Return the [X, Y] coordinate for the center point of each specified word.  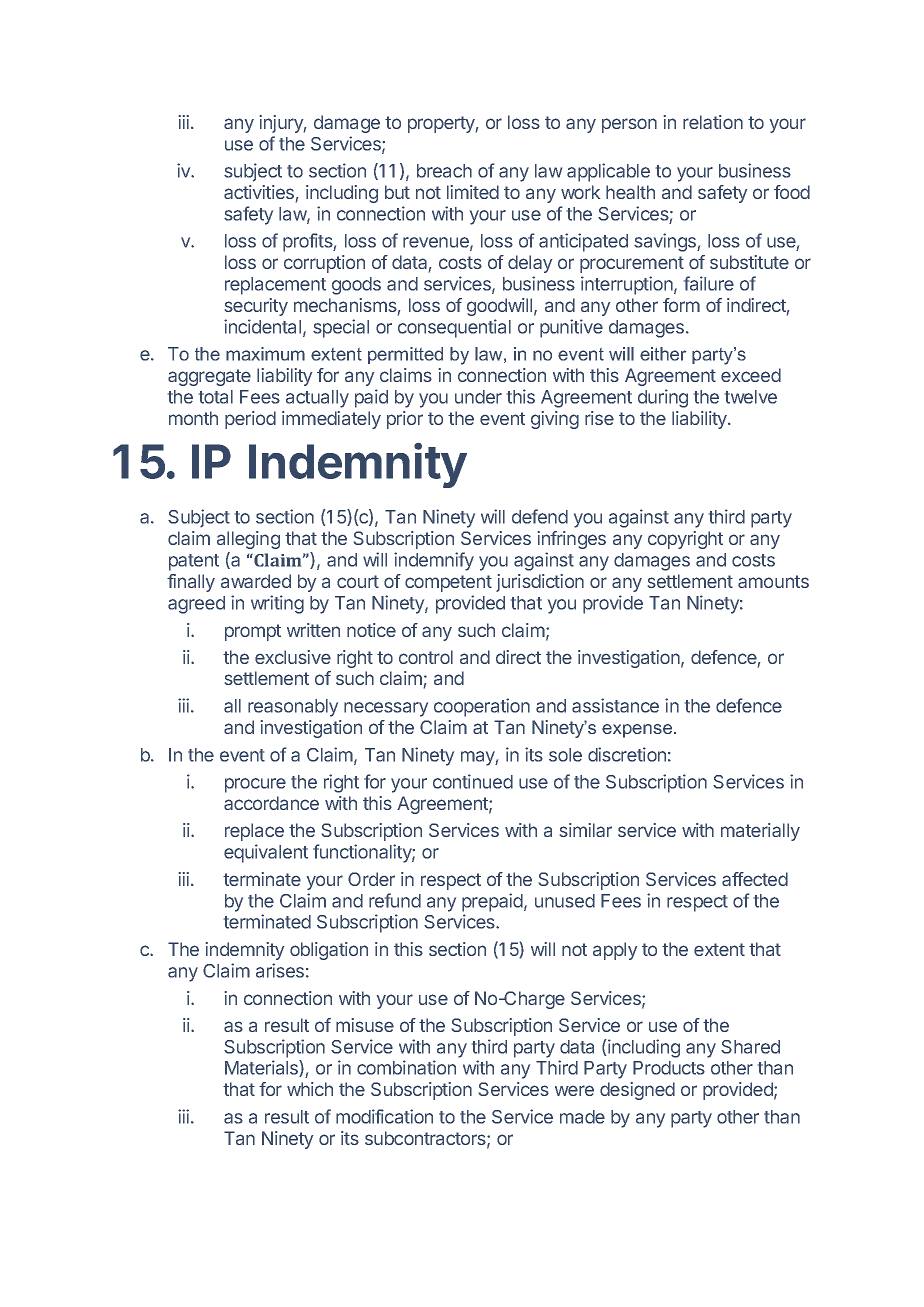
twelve [751, 397]
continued [473, 781]
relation [713, 122]
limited [473, 192]
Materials [262, 1068]
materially [760, 832]
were [574, 1090]
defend [540, 516]
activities [259, 192]
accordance [271, 803]
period [250, 420]
